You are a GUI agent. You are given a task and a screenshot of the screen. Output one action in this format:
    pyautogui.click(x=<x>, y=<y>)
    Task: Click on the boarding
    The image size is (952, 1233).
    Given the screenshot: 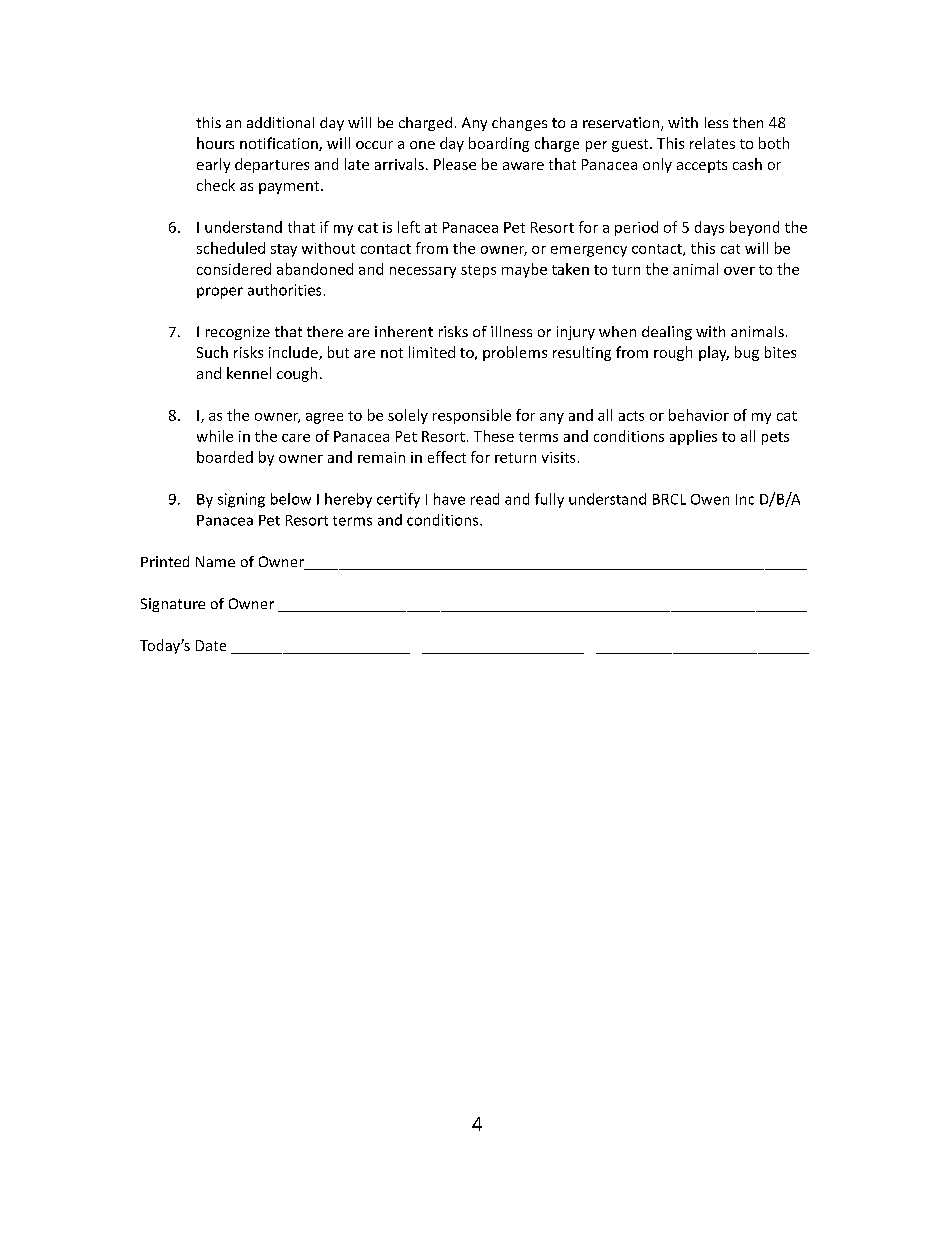 What is the action you would take?
    pyautogui.click(x=499, y=144)
